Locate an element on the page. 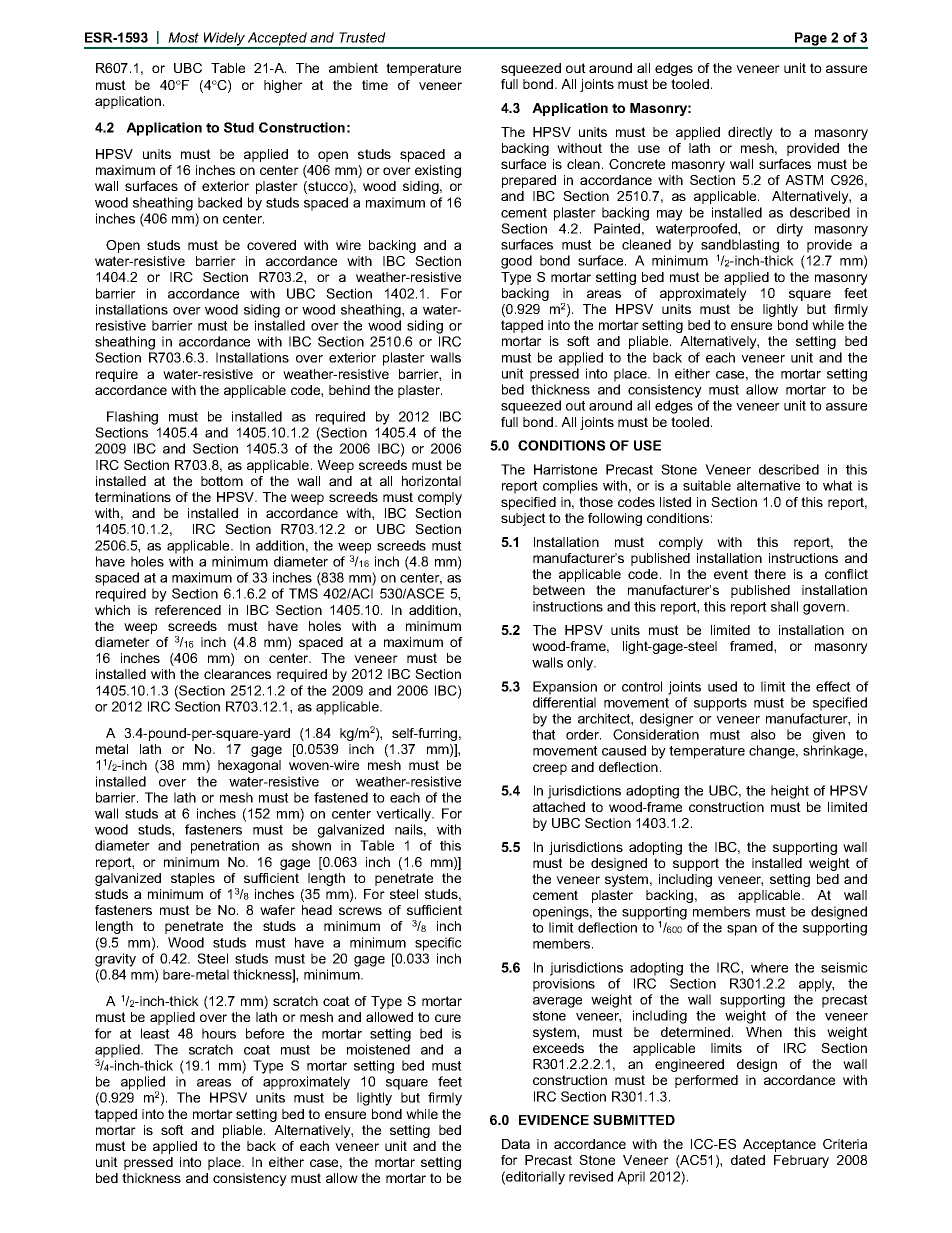 The image size is (952, 1233). hours is located at coordinates (219, 1033).
